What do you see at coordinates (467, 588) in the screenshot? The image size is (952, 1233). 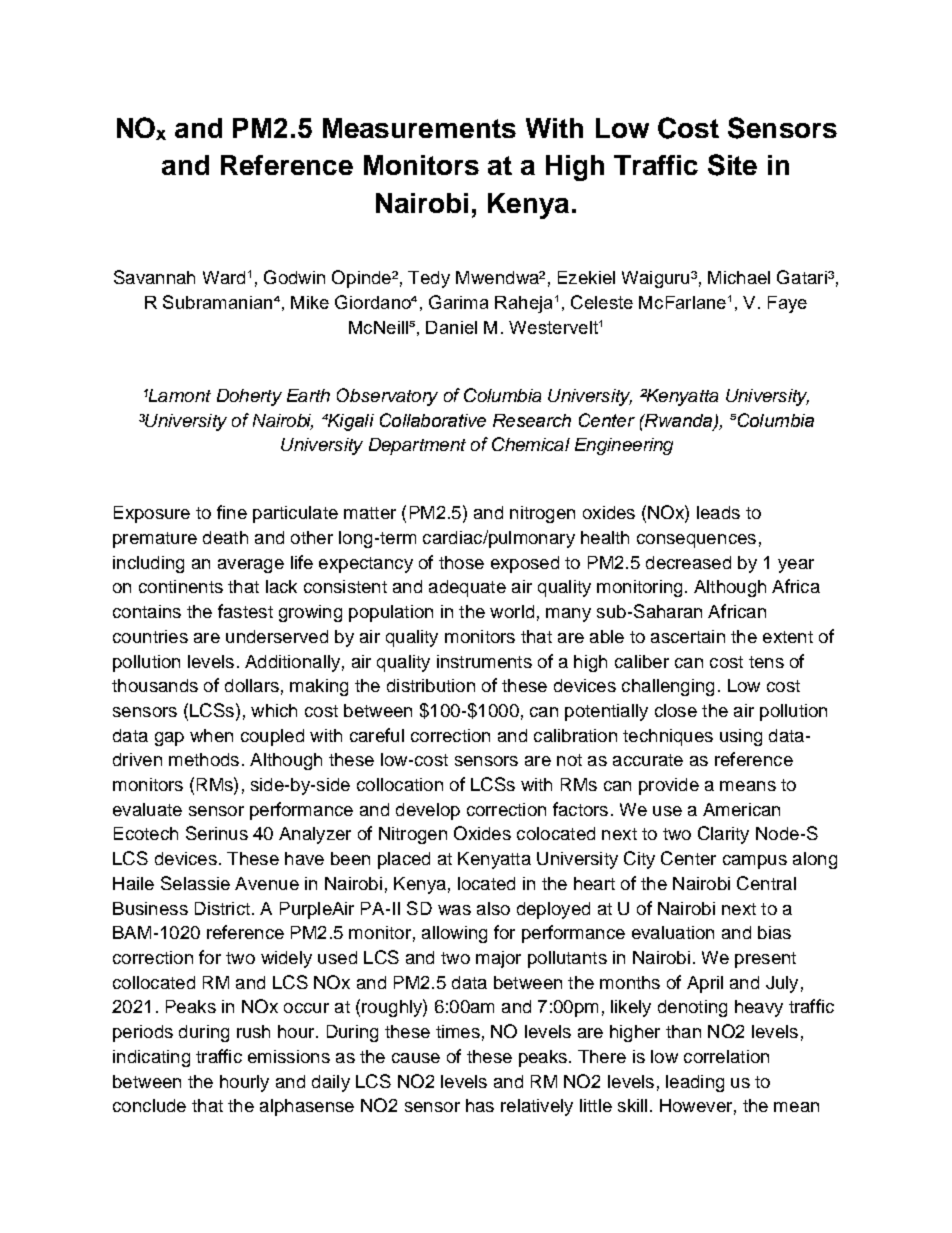 I see `adequate` at bounding box center [467, 588].
